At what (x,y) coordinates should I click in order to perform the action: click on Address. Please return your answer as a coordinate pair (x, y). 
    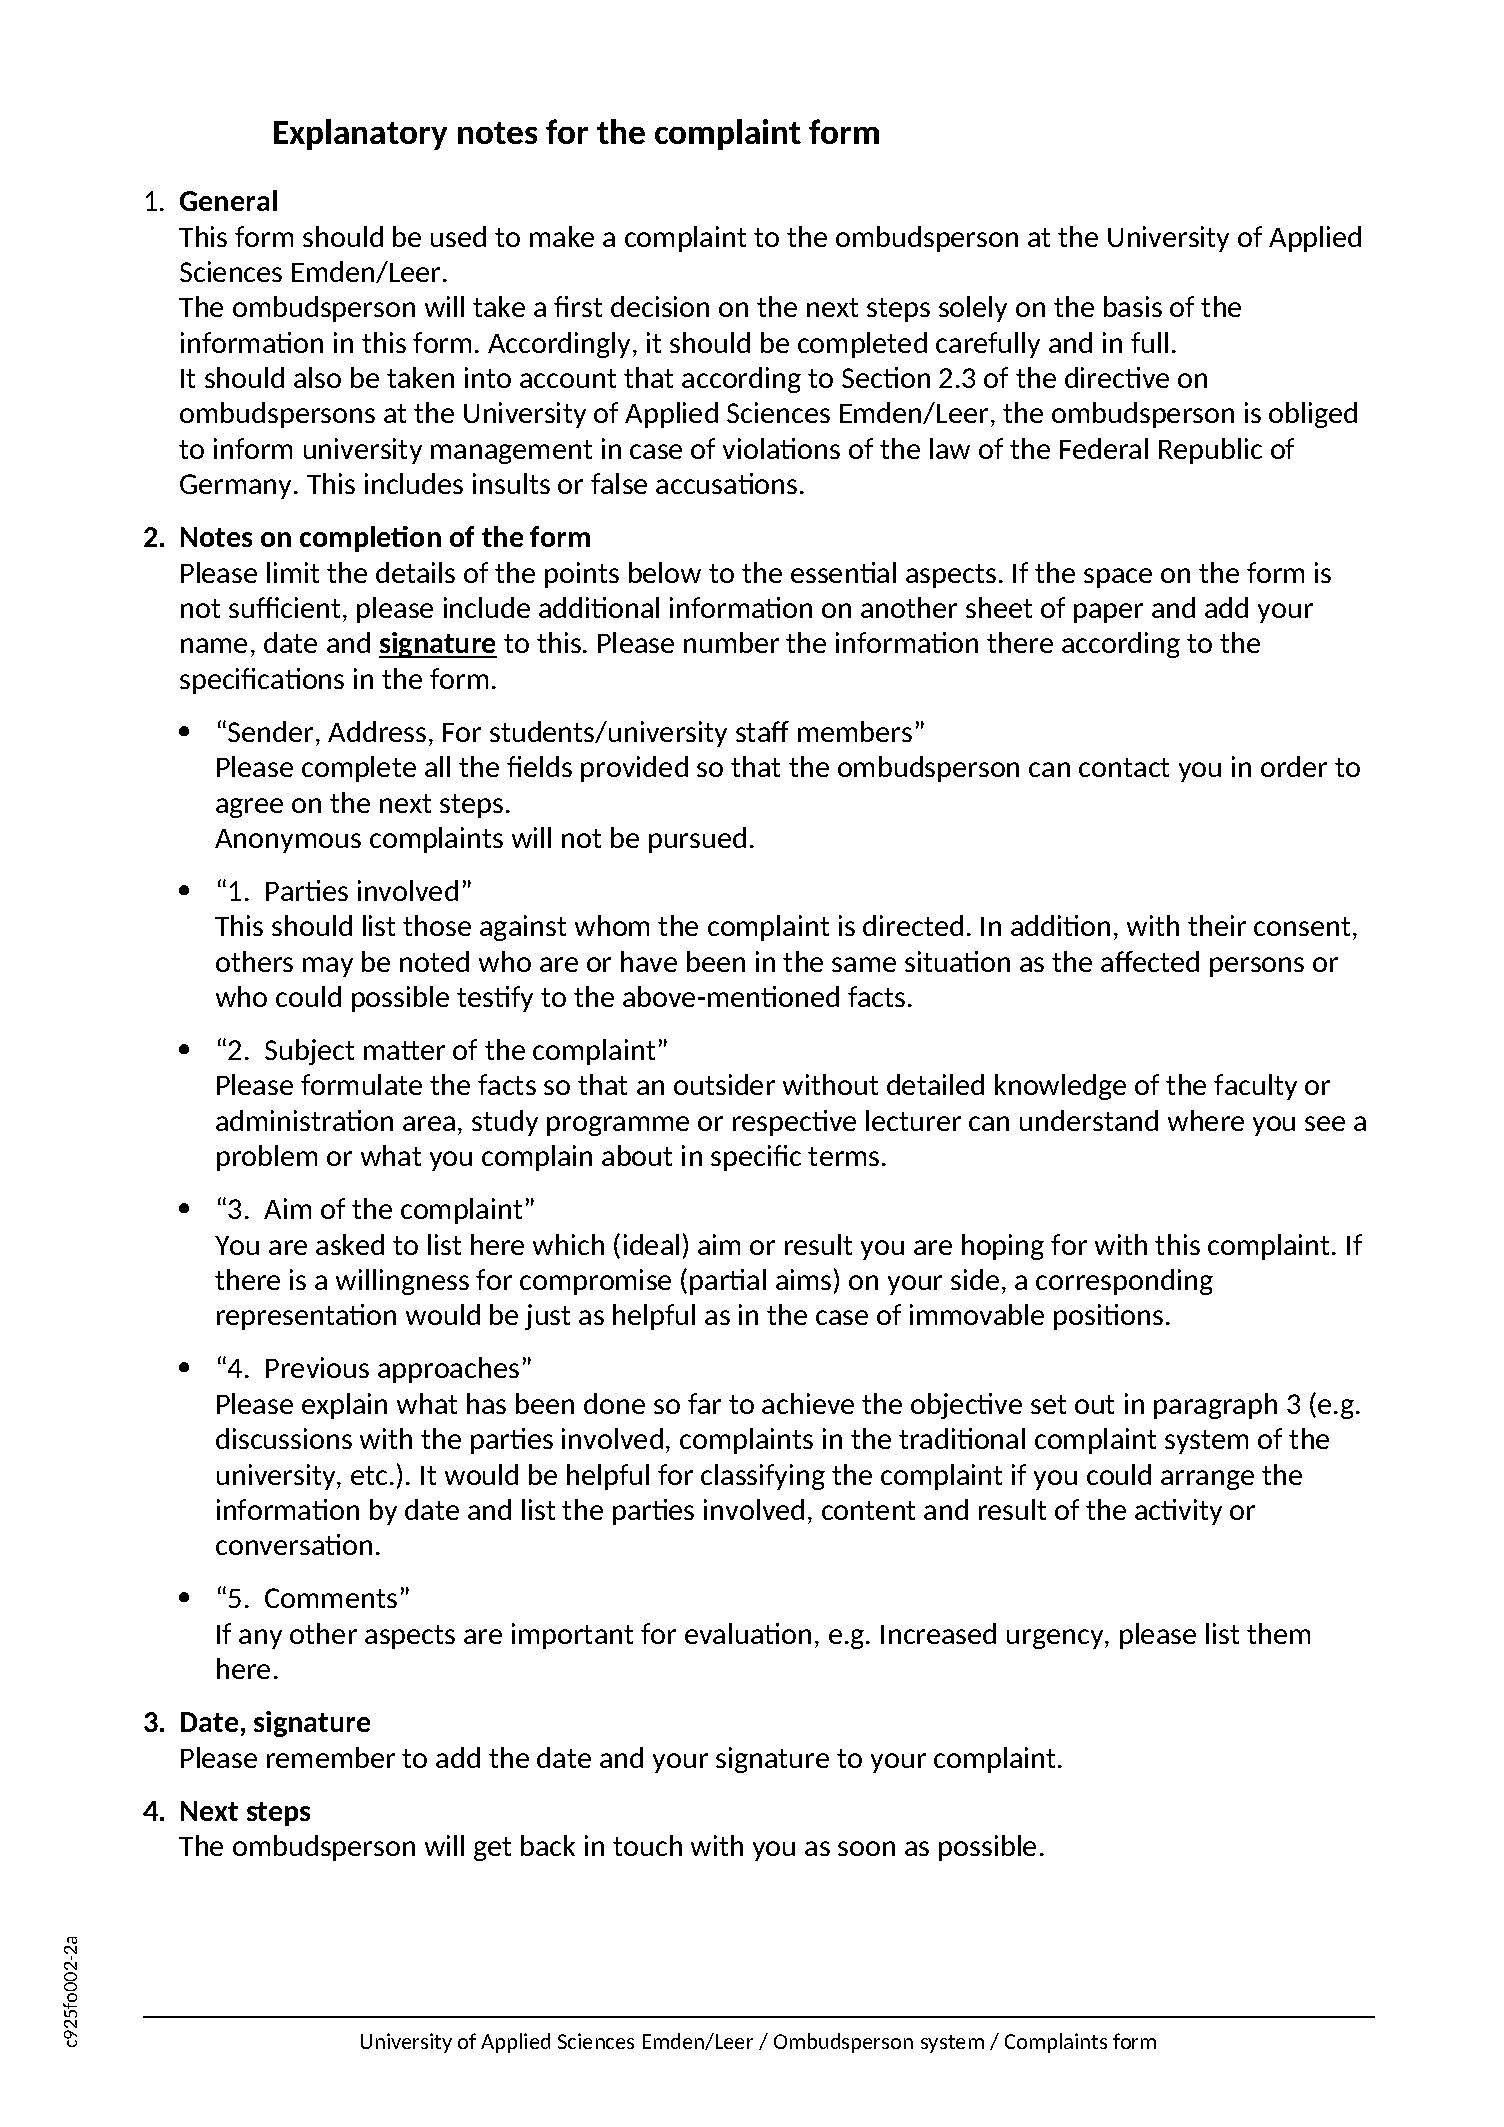
    Looking at the image, I should click on (377, 731).
